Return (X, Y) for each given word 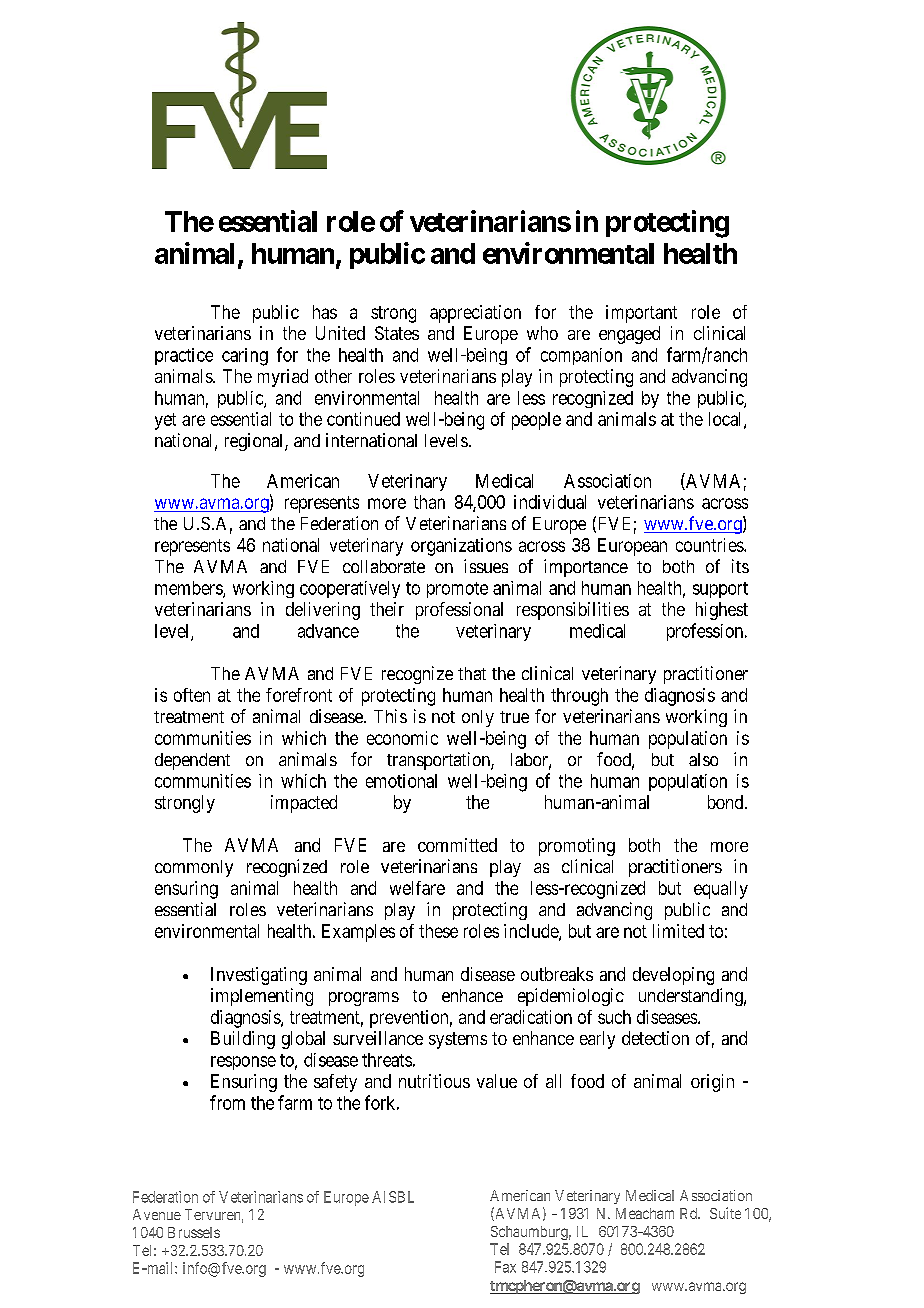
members (189, 589)
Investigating (259, 976)
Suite (725, 1213)
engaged (629, 335)
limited (678, 931)
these (438, 931)
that (472, 673)
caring (245, 357)
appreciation (475, 314)
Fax (505, 1267)
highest (722, 611)
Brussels (194, 1232)
